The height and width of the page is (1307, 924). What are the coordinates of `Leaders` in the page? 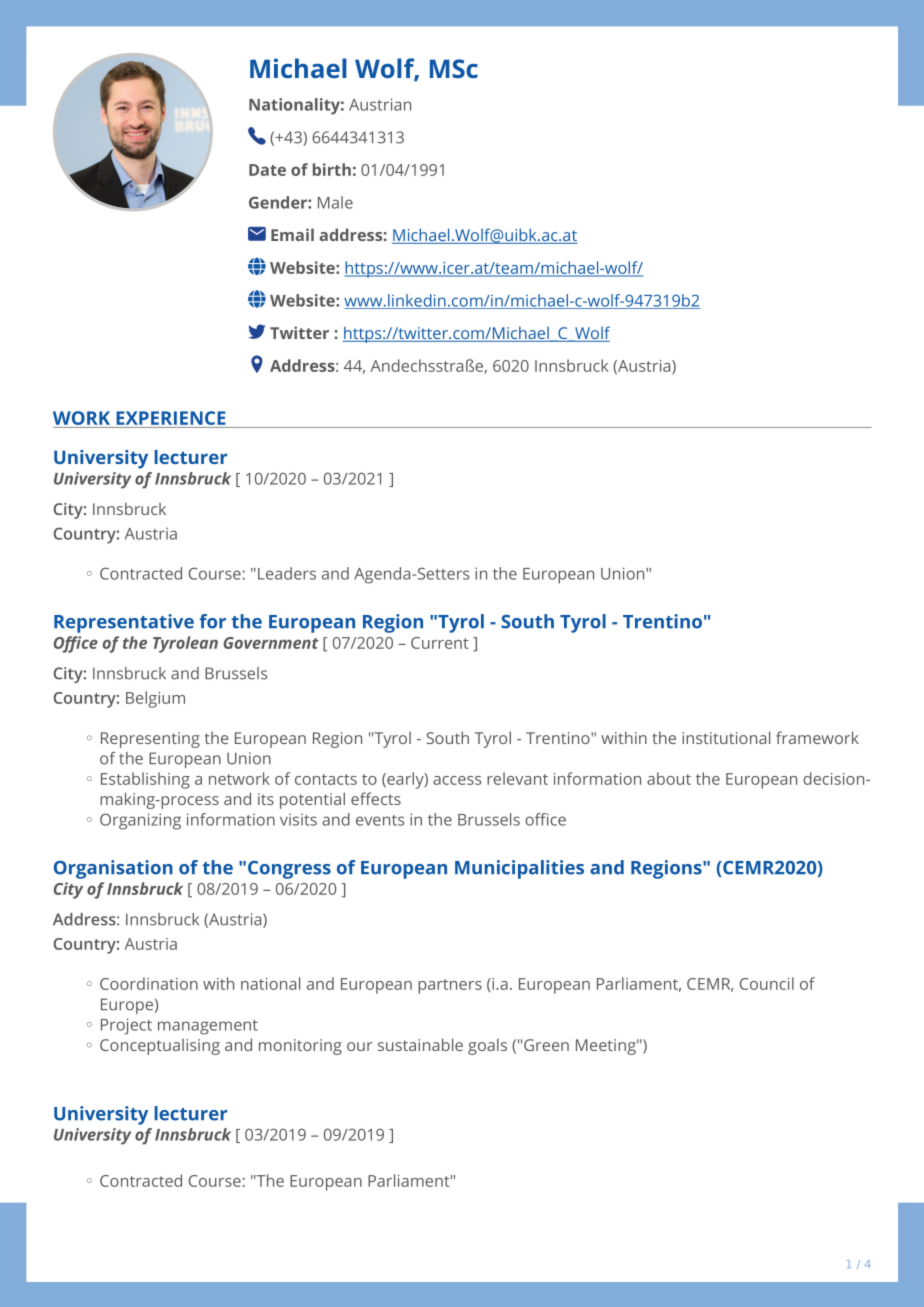 It's located at (287, 573).
